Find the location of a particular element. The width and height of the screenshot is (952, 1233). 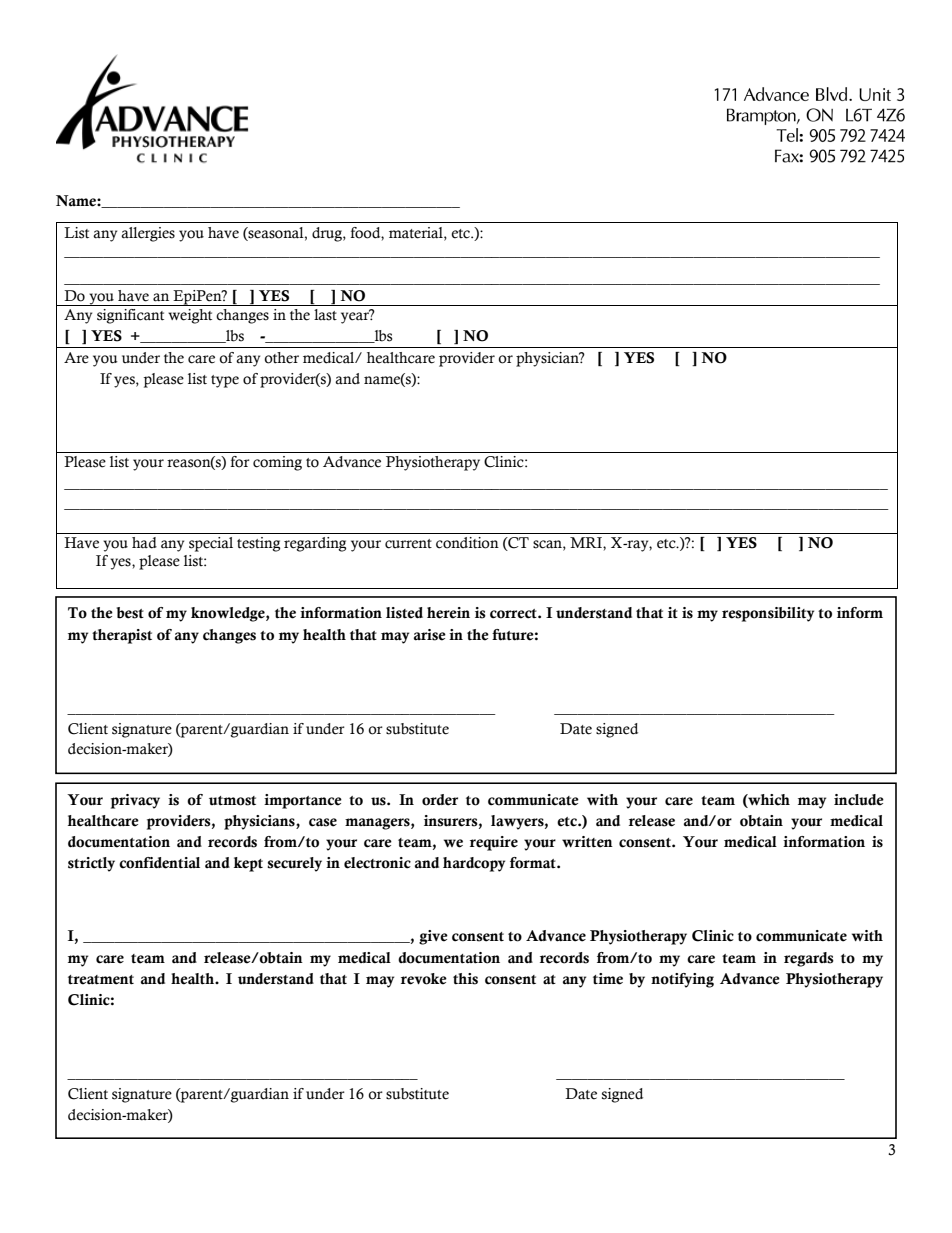

order is located at coordinates (440, 800).
